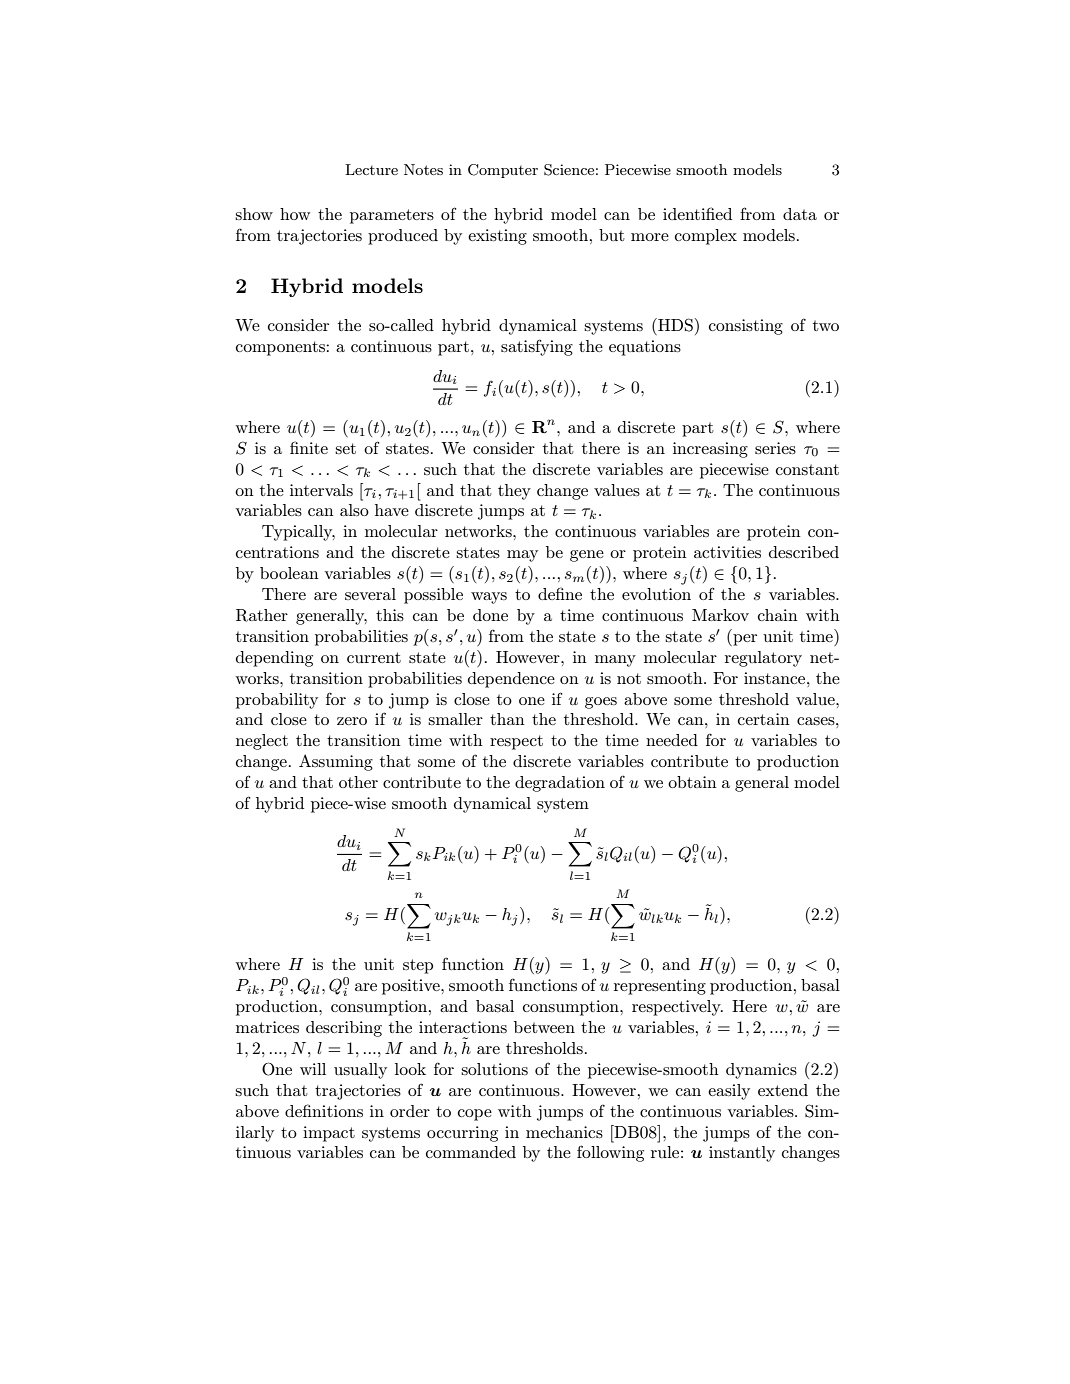 This image has height=1384, width=1070. What do you see at coordinates (742, 1154) in the image?
I see `instantly` at bounding box center [742, 1154].
